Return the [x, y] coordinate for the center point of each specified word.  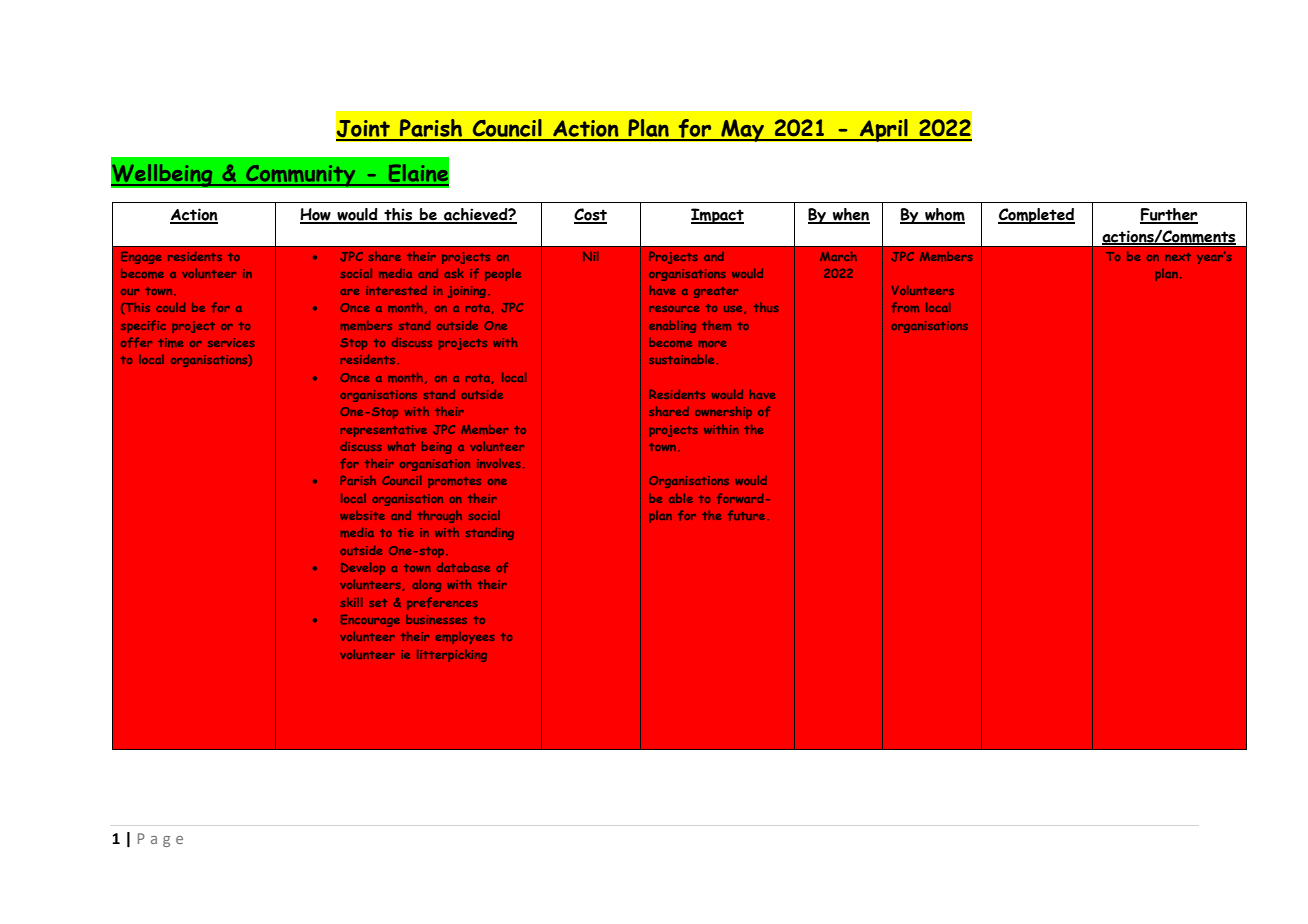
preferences [442, 603]
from [905, 307]
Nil [590, 256]
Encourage [370, 621]
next [1178, 257]
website [362, 515]
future [746, 515]
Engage [141, 258]
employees [465, 638]
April [884, 130]
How [316, 215]
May [743, 130]
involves [499, 463]
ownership [723, 412]
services [231, 342]
